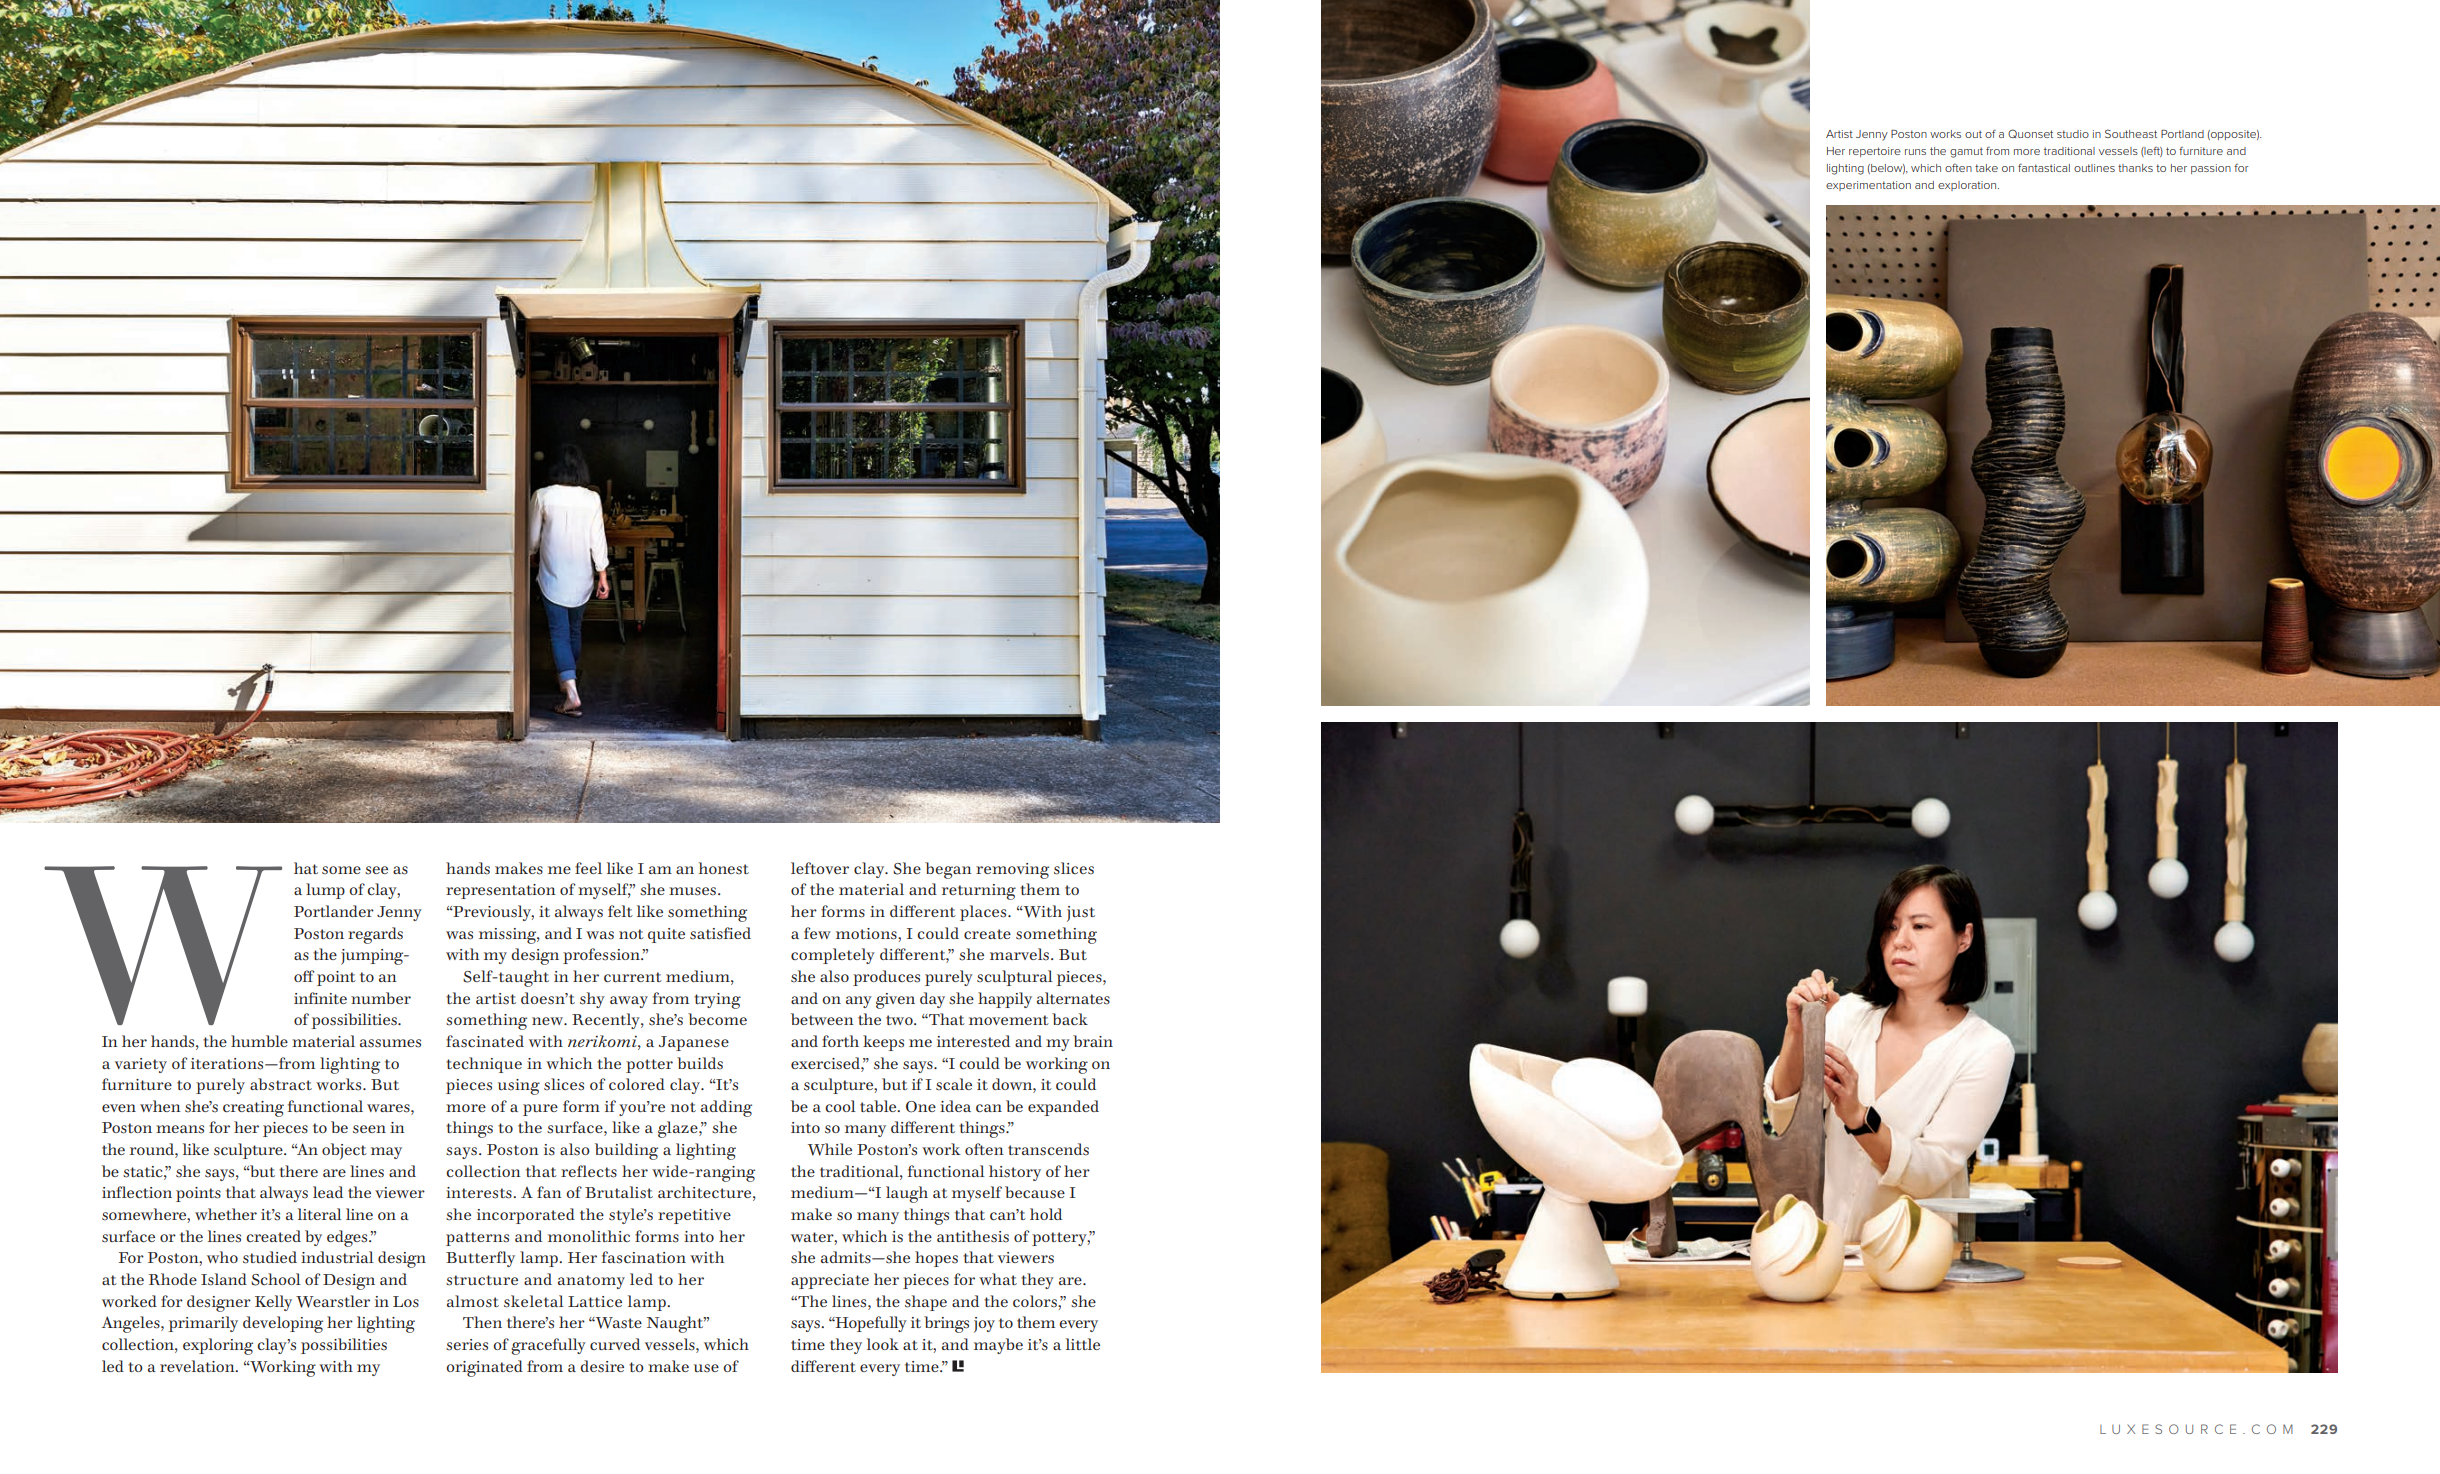  What do you see at coordinates (1875, 152) in the document?
I see `repertoire` at bounding box center [1875, 152].
